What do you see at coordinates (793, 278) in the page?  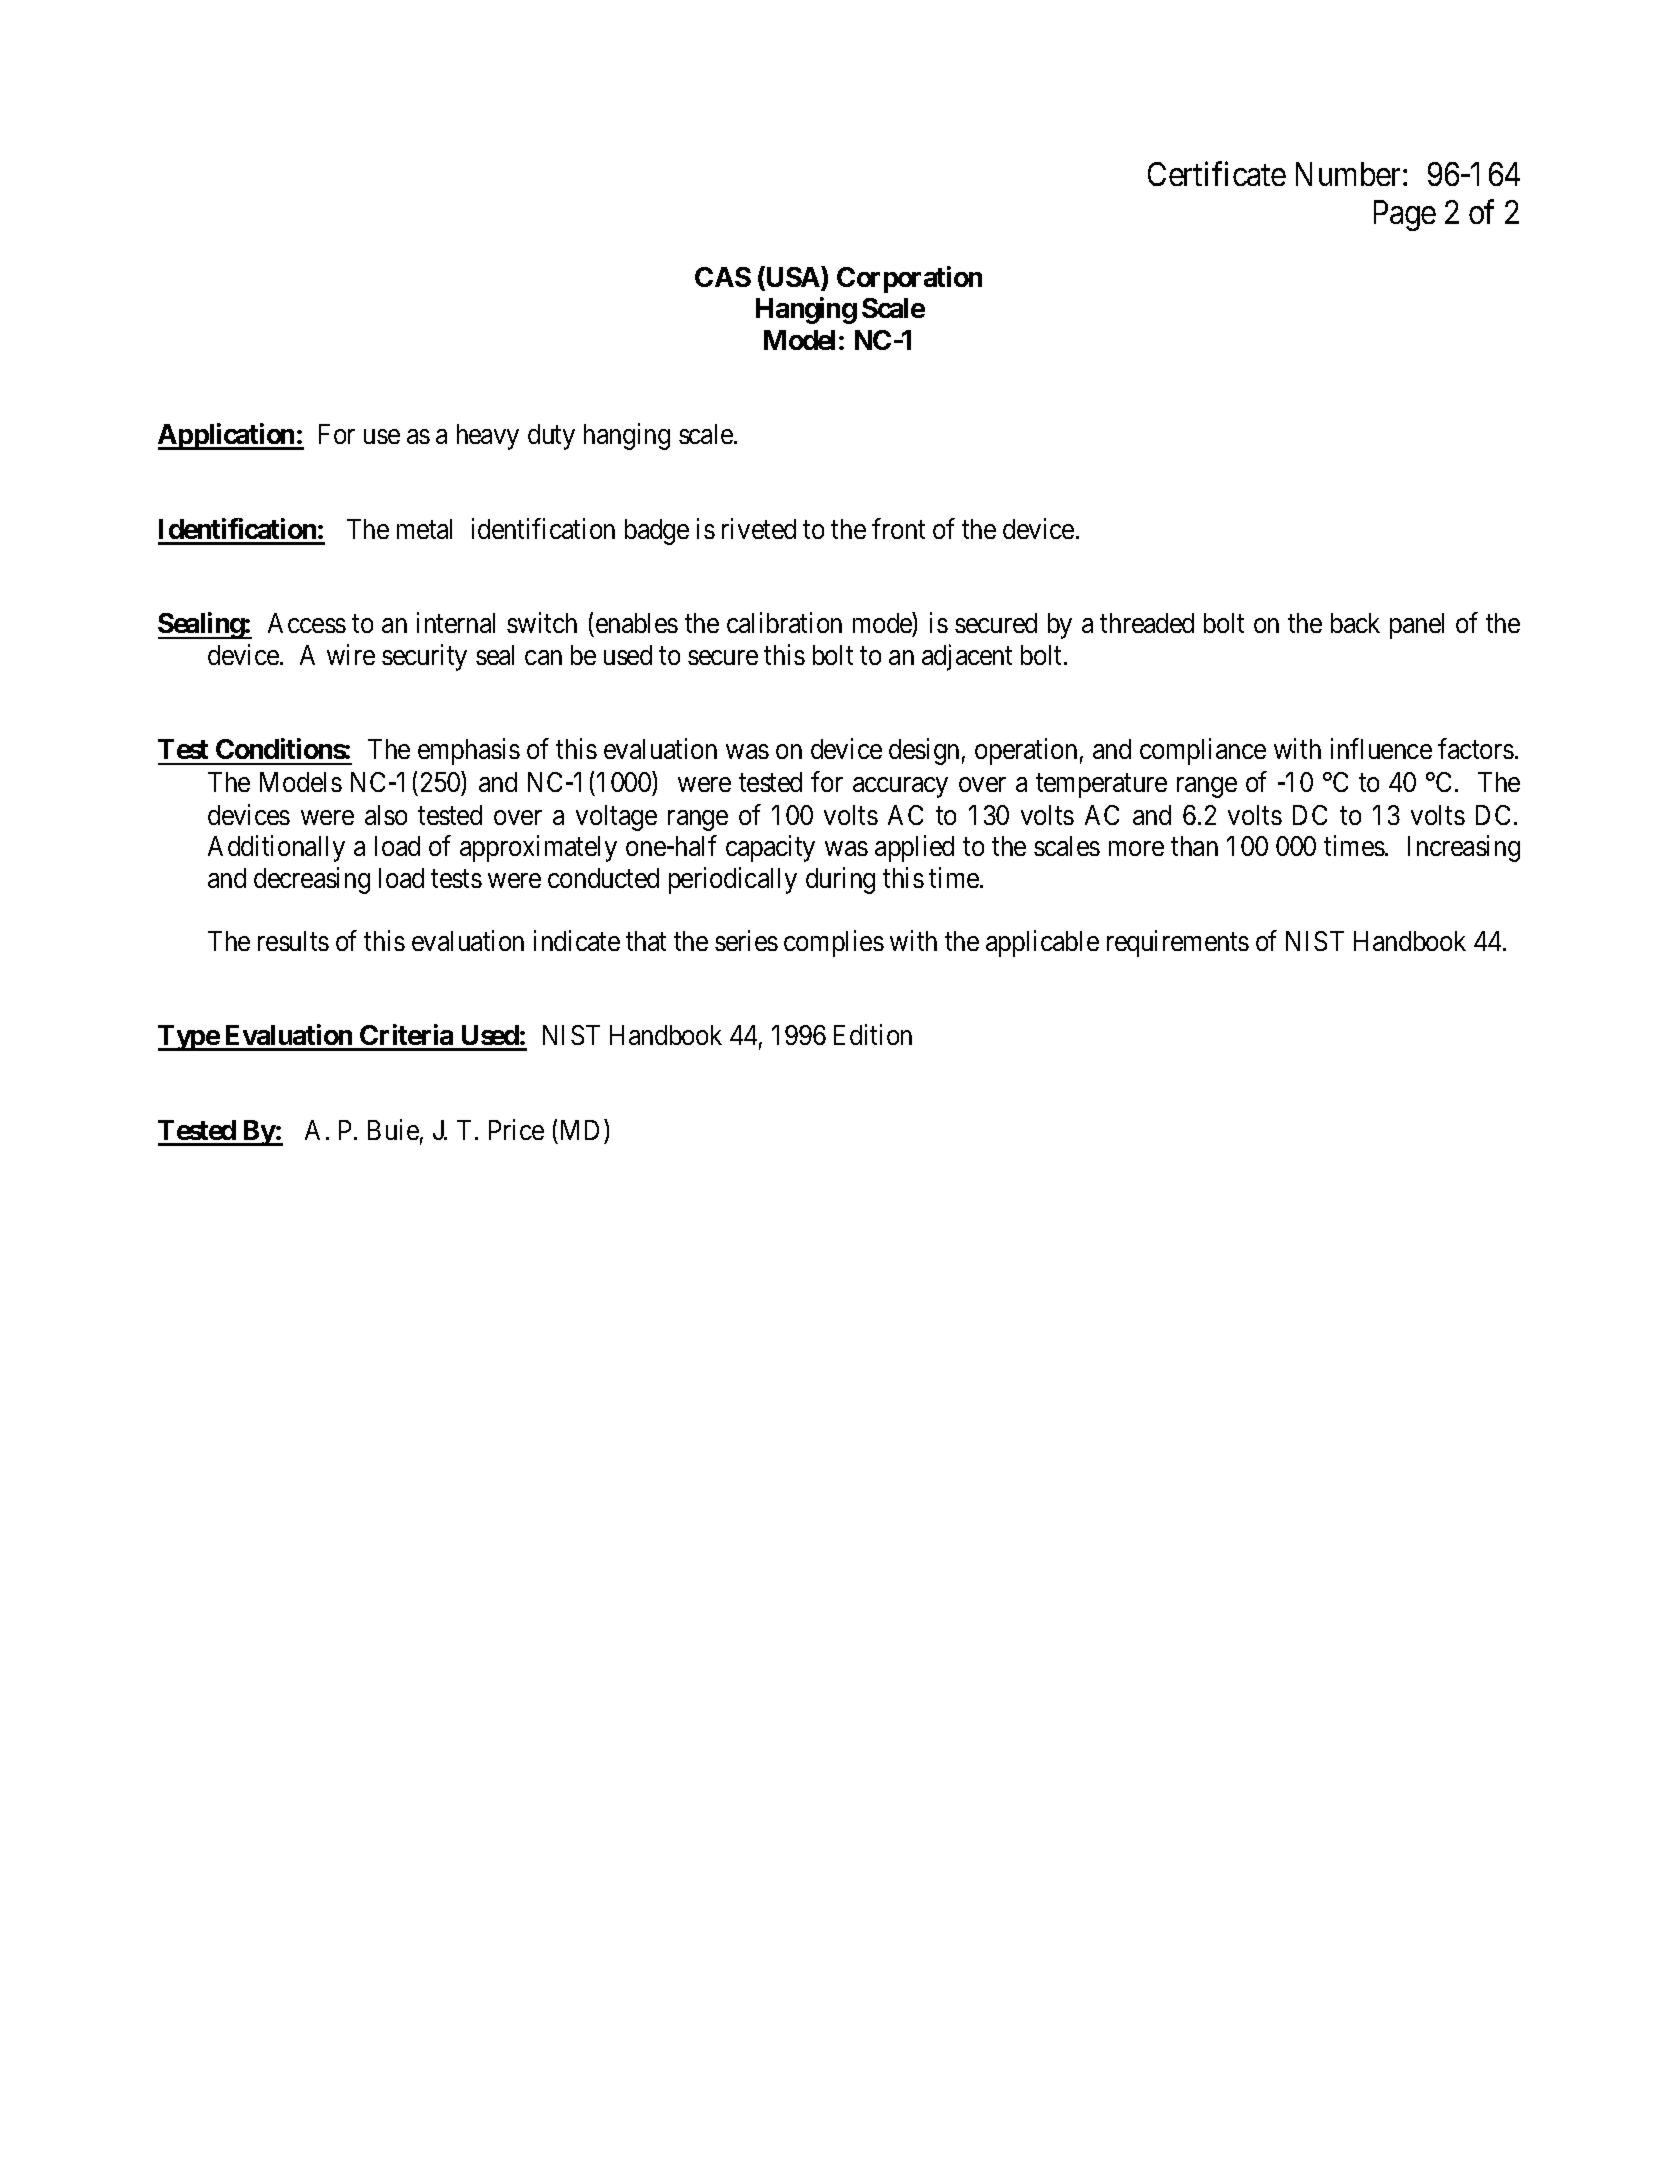 I see `USA` at bounding box center [793, 278].
